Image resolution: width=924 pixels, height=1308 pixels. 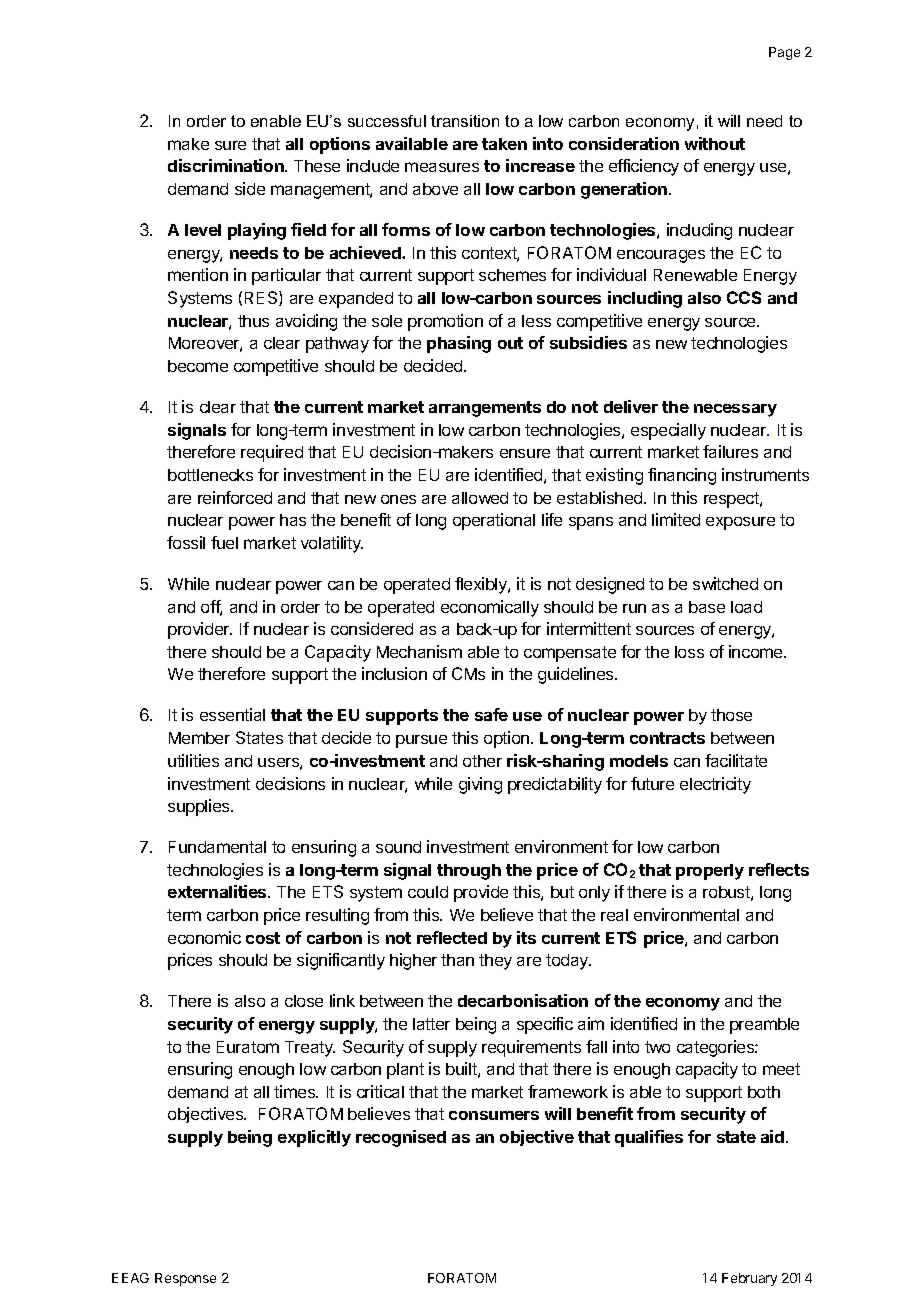 What do you see at coordinates (232, 714) in the screenshot?
I see `essential` at bounding box center [232, 714].
